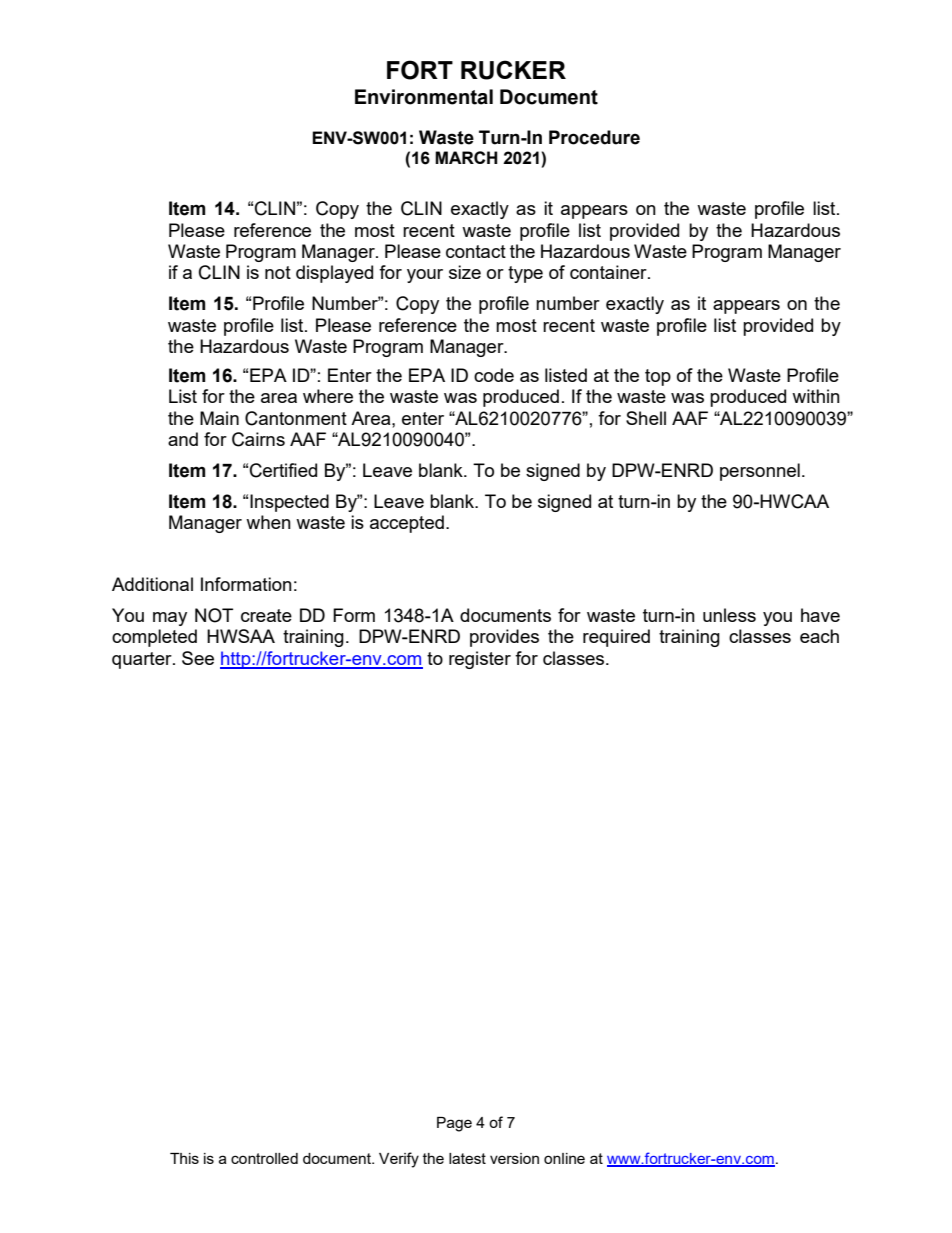  I want to click on Procedure, so click(594, 137).
